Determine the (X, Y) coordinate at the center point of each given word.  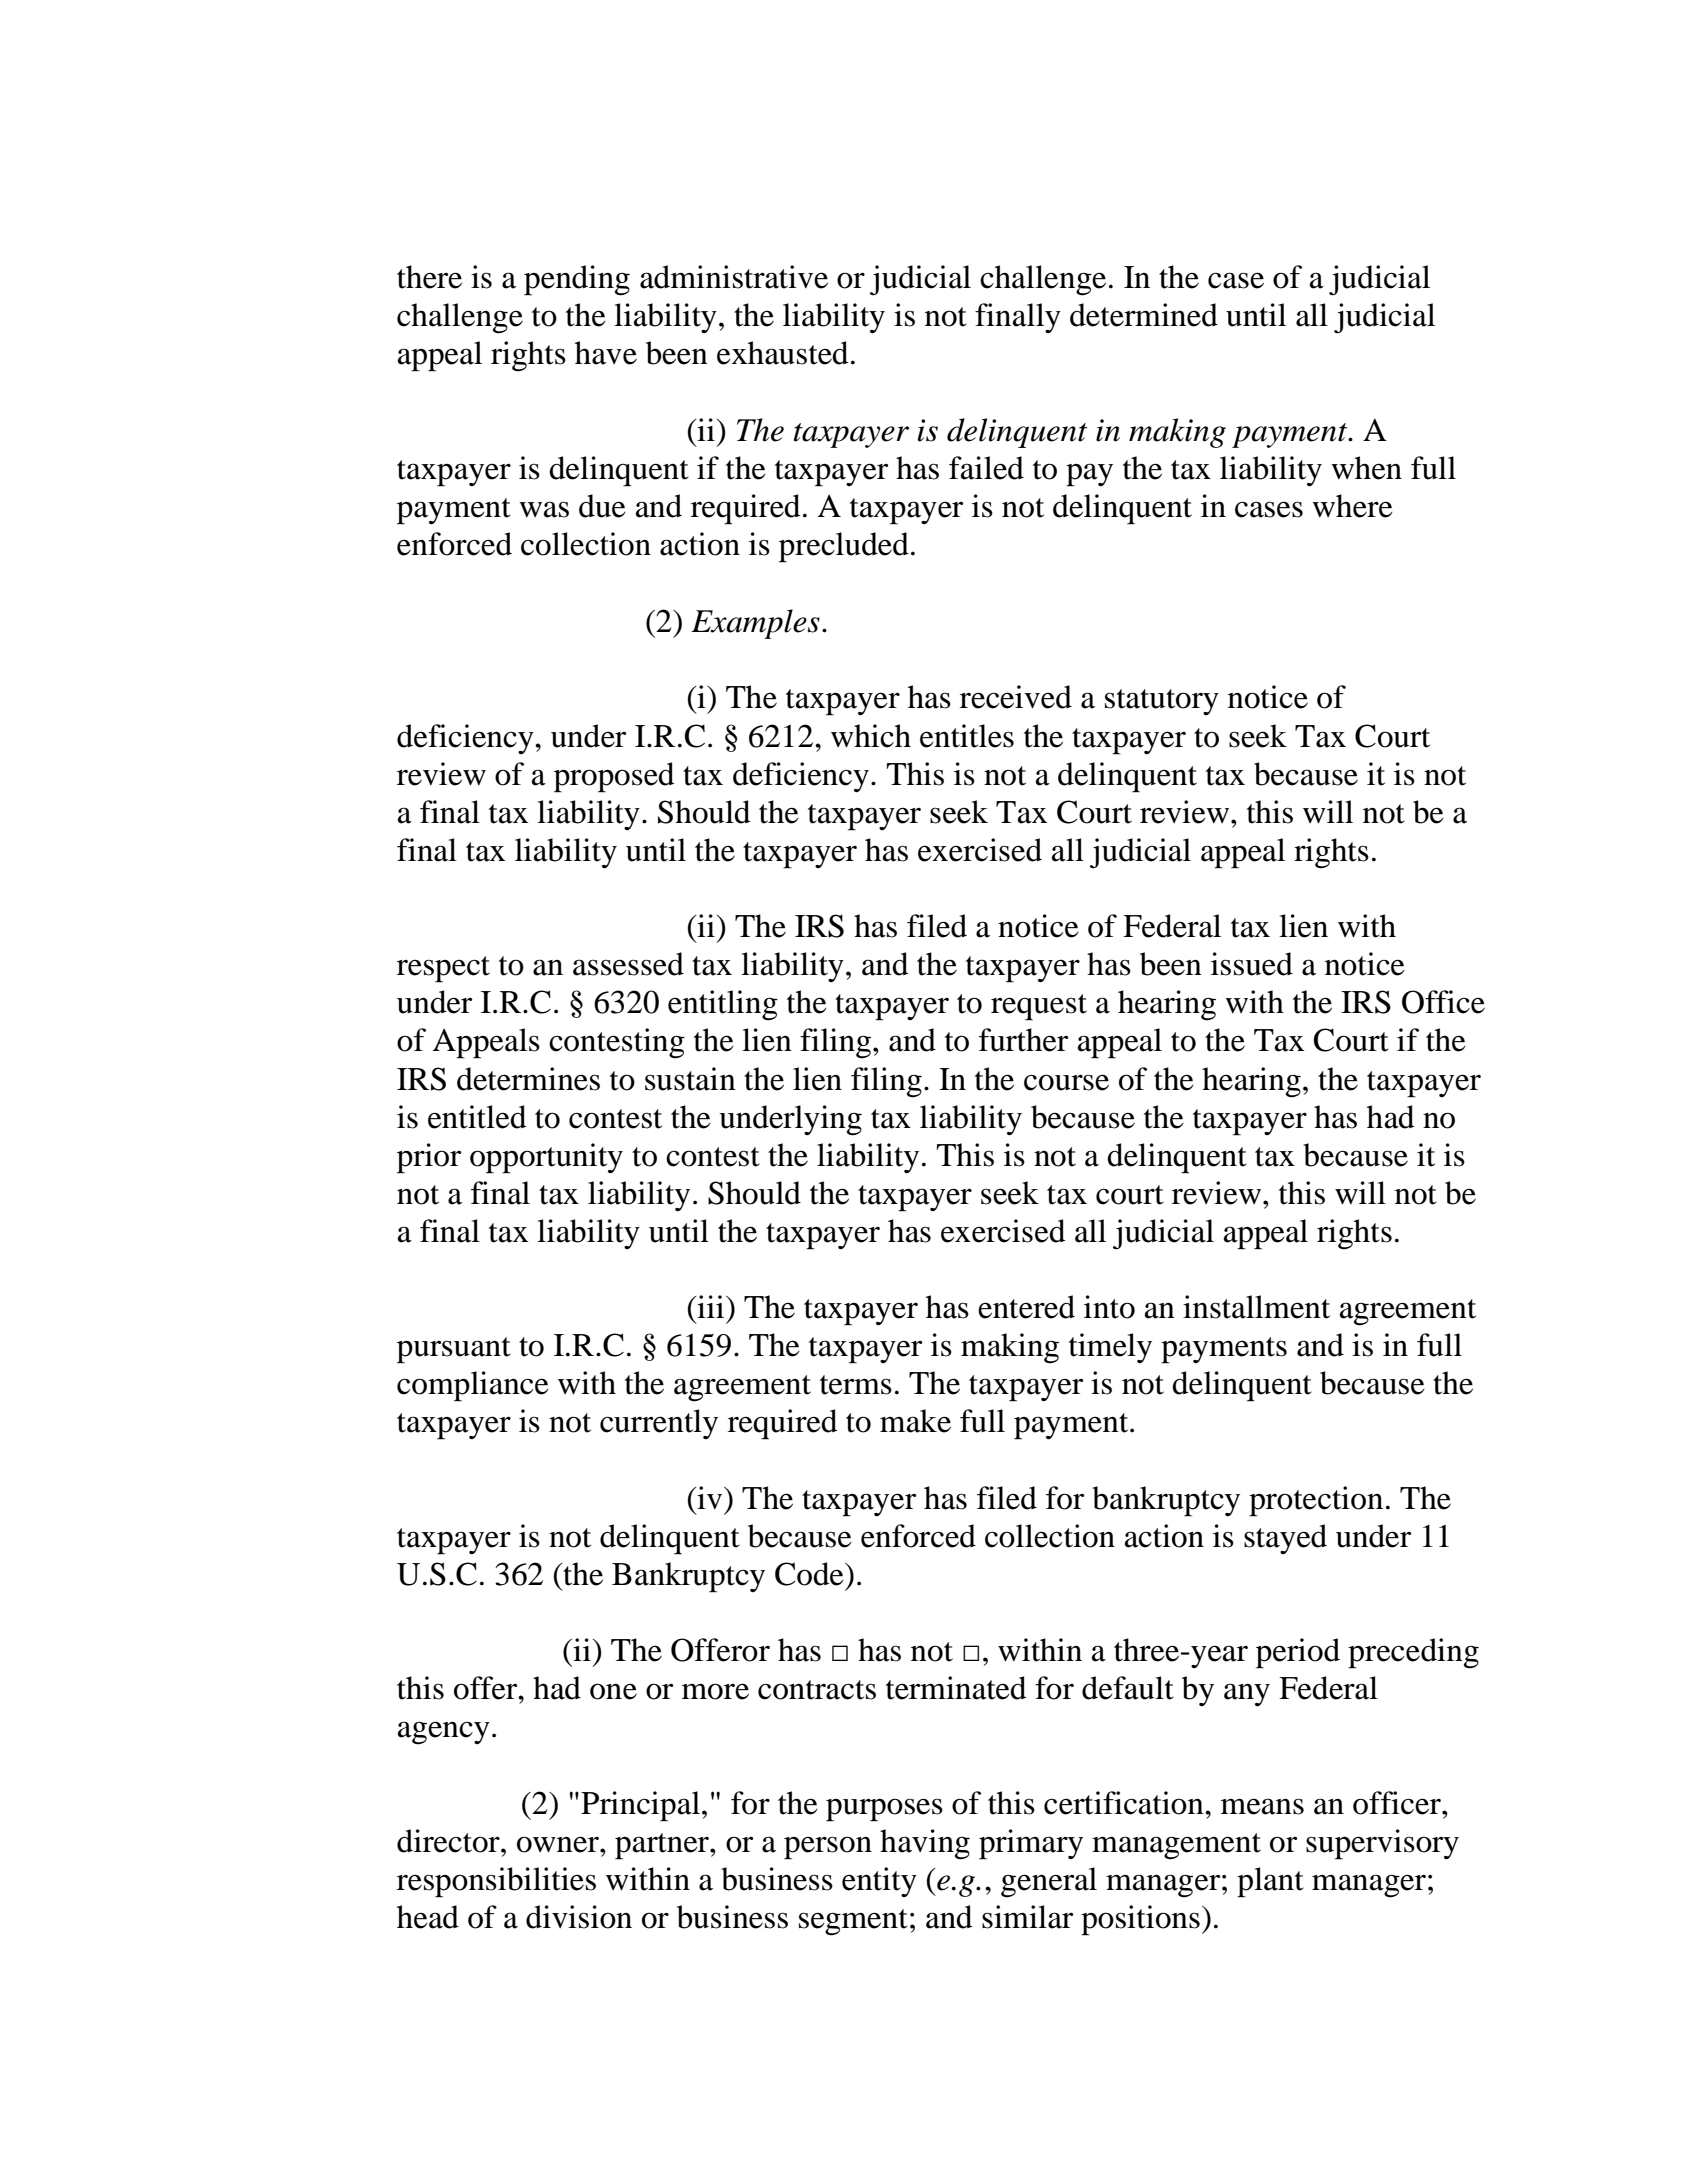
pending (577, 280)
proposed (614, 777)
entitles (967, 736)
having (925, 1844)
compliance (473, 1386)
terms (856, 1385)
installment (1256, 1307)
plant (1270, 1882)
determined (1144, 315)
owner (559, 1844)
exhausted (783, 353)
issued (1252, 964)
